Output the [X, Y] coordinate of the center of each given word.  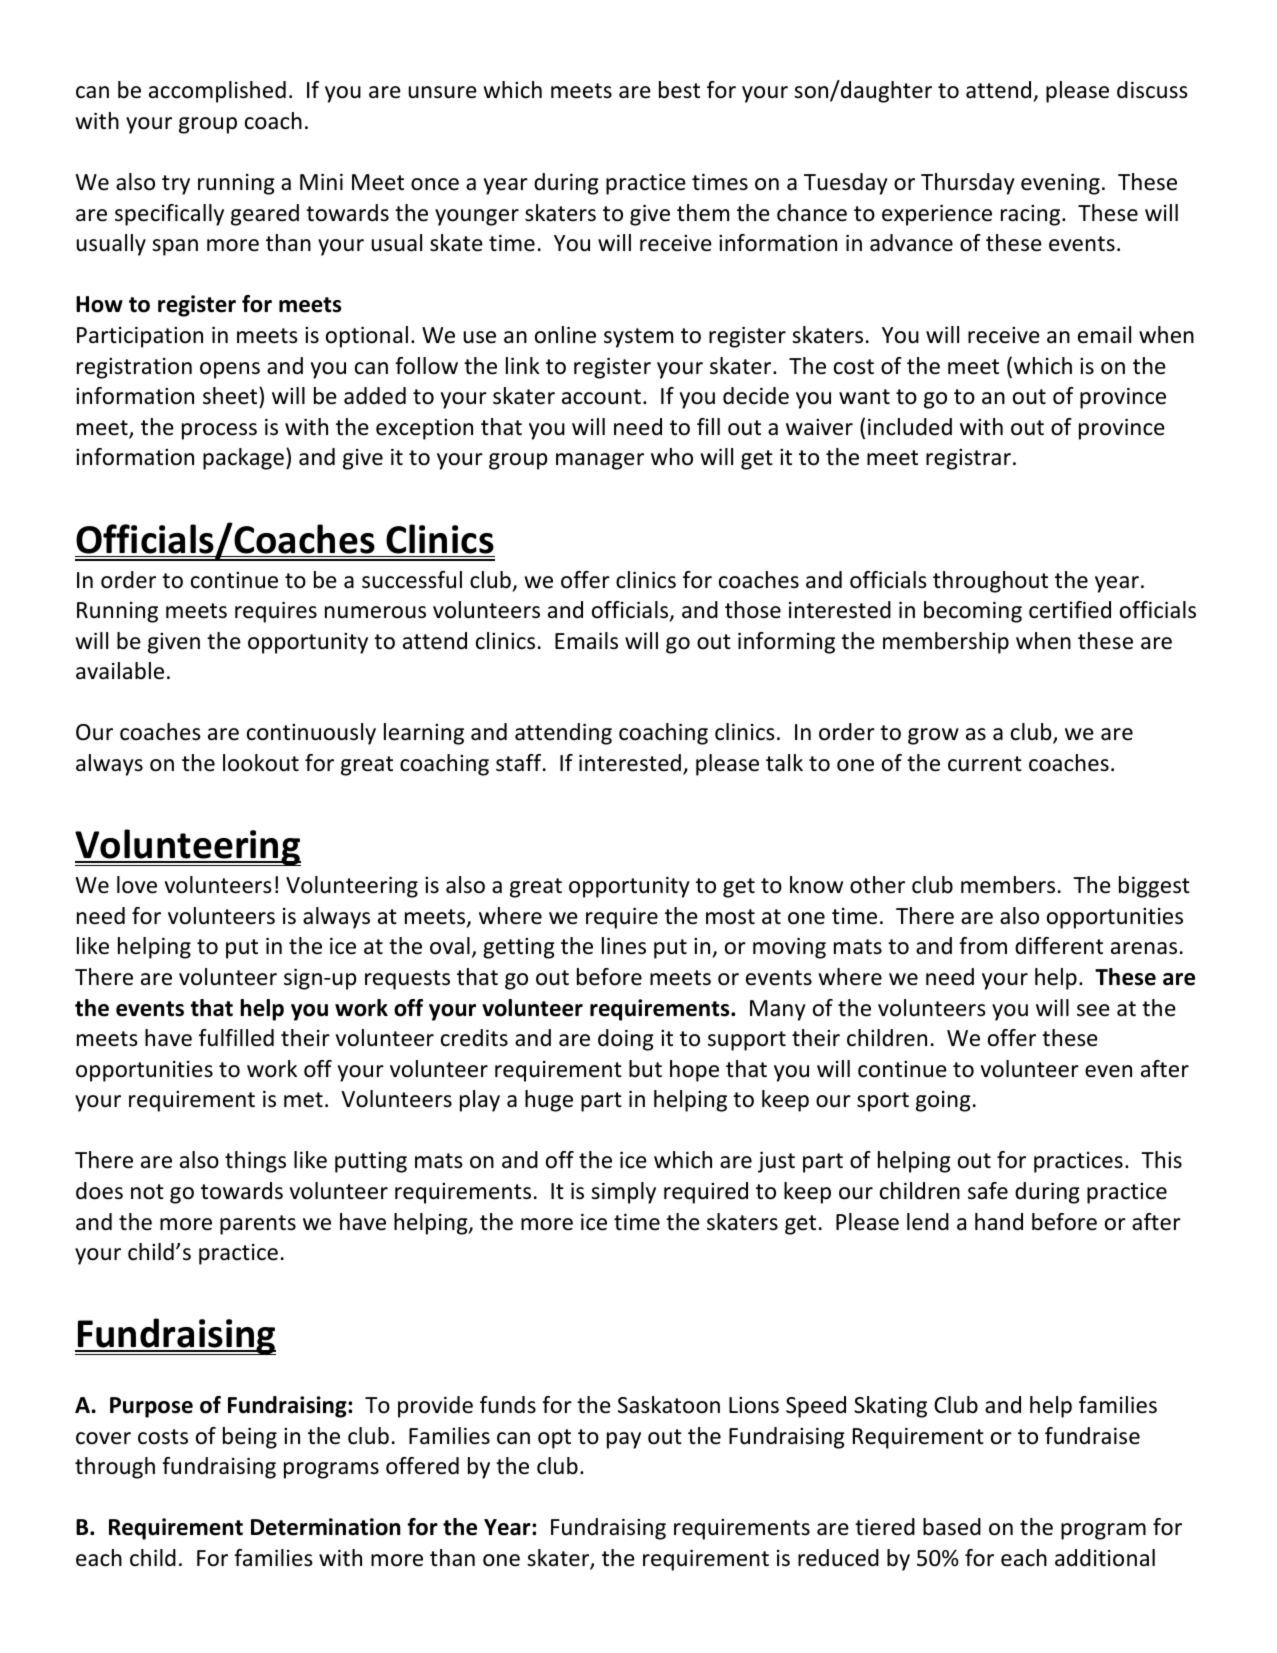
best [679, 90]
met [303, 1100]
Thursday [968, 184]
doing [626, 1040]
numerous [375, 612]
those [753, 610]
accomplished [217, 92]
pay [624, 1440]
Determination [325, 1527]
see [1093, 1010]
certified [1070, 610]
